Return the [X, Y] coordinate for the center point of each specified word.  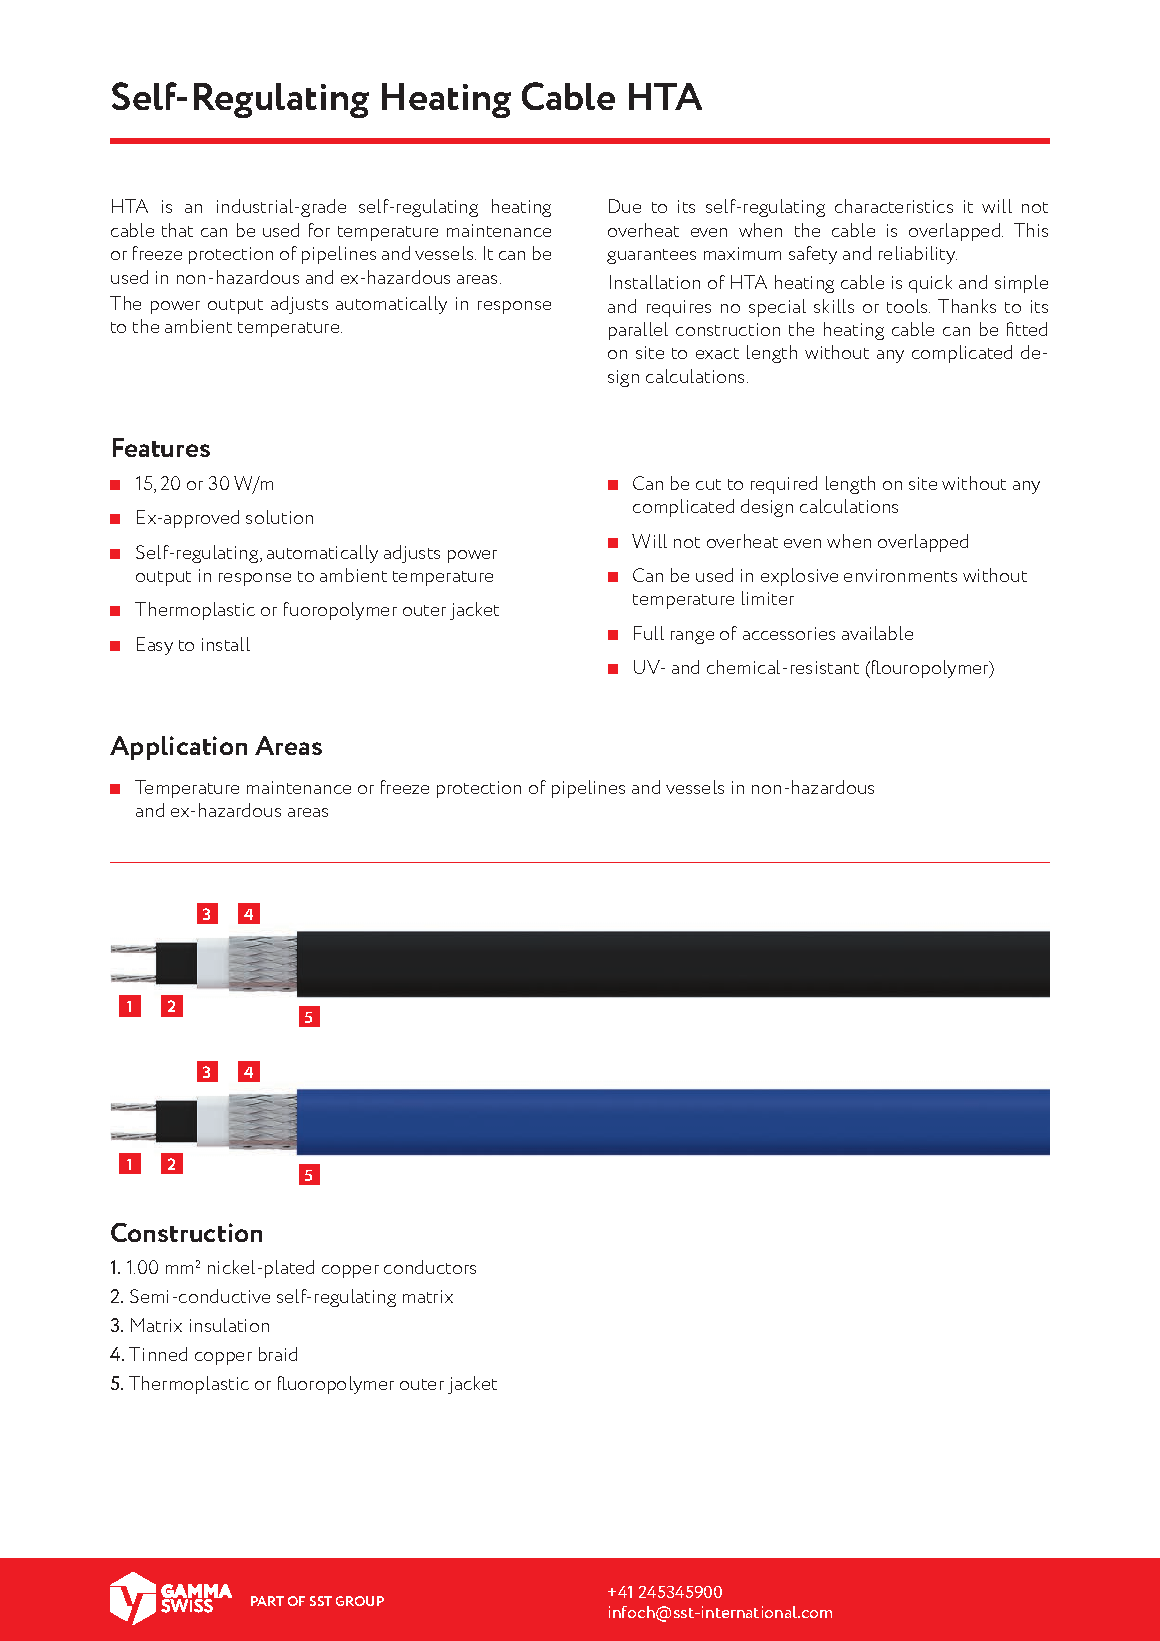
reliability [918, 255]
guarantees [651, 256]
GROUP [360, 1601]
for [319, 230]
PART [267, 1601]
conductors [430, 1267]
